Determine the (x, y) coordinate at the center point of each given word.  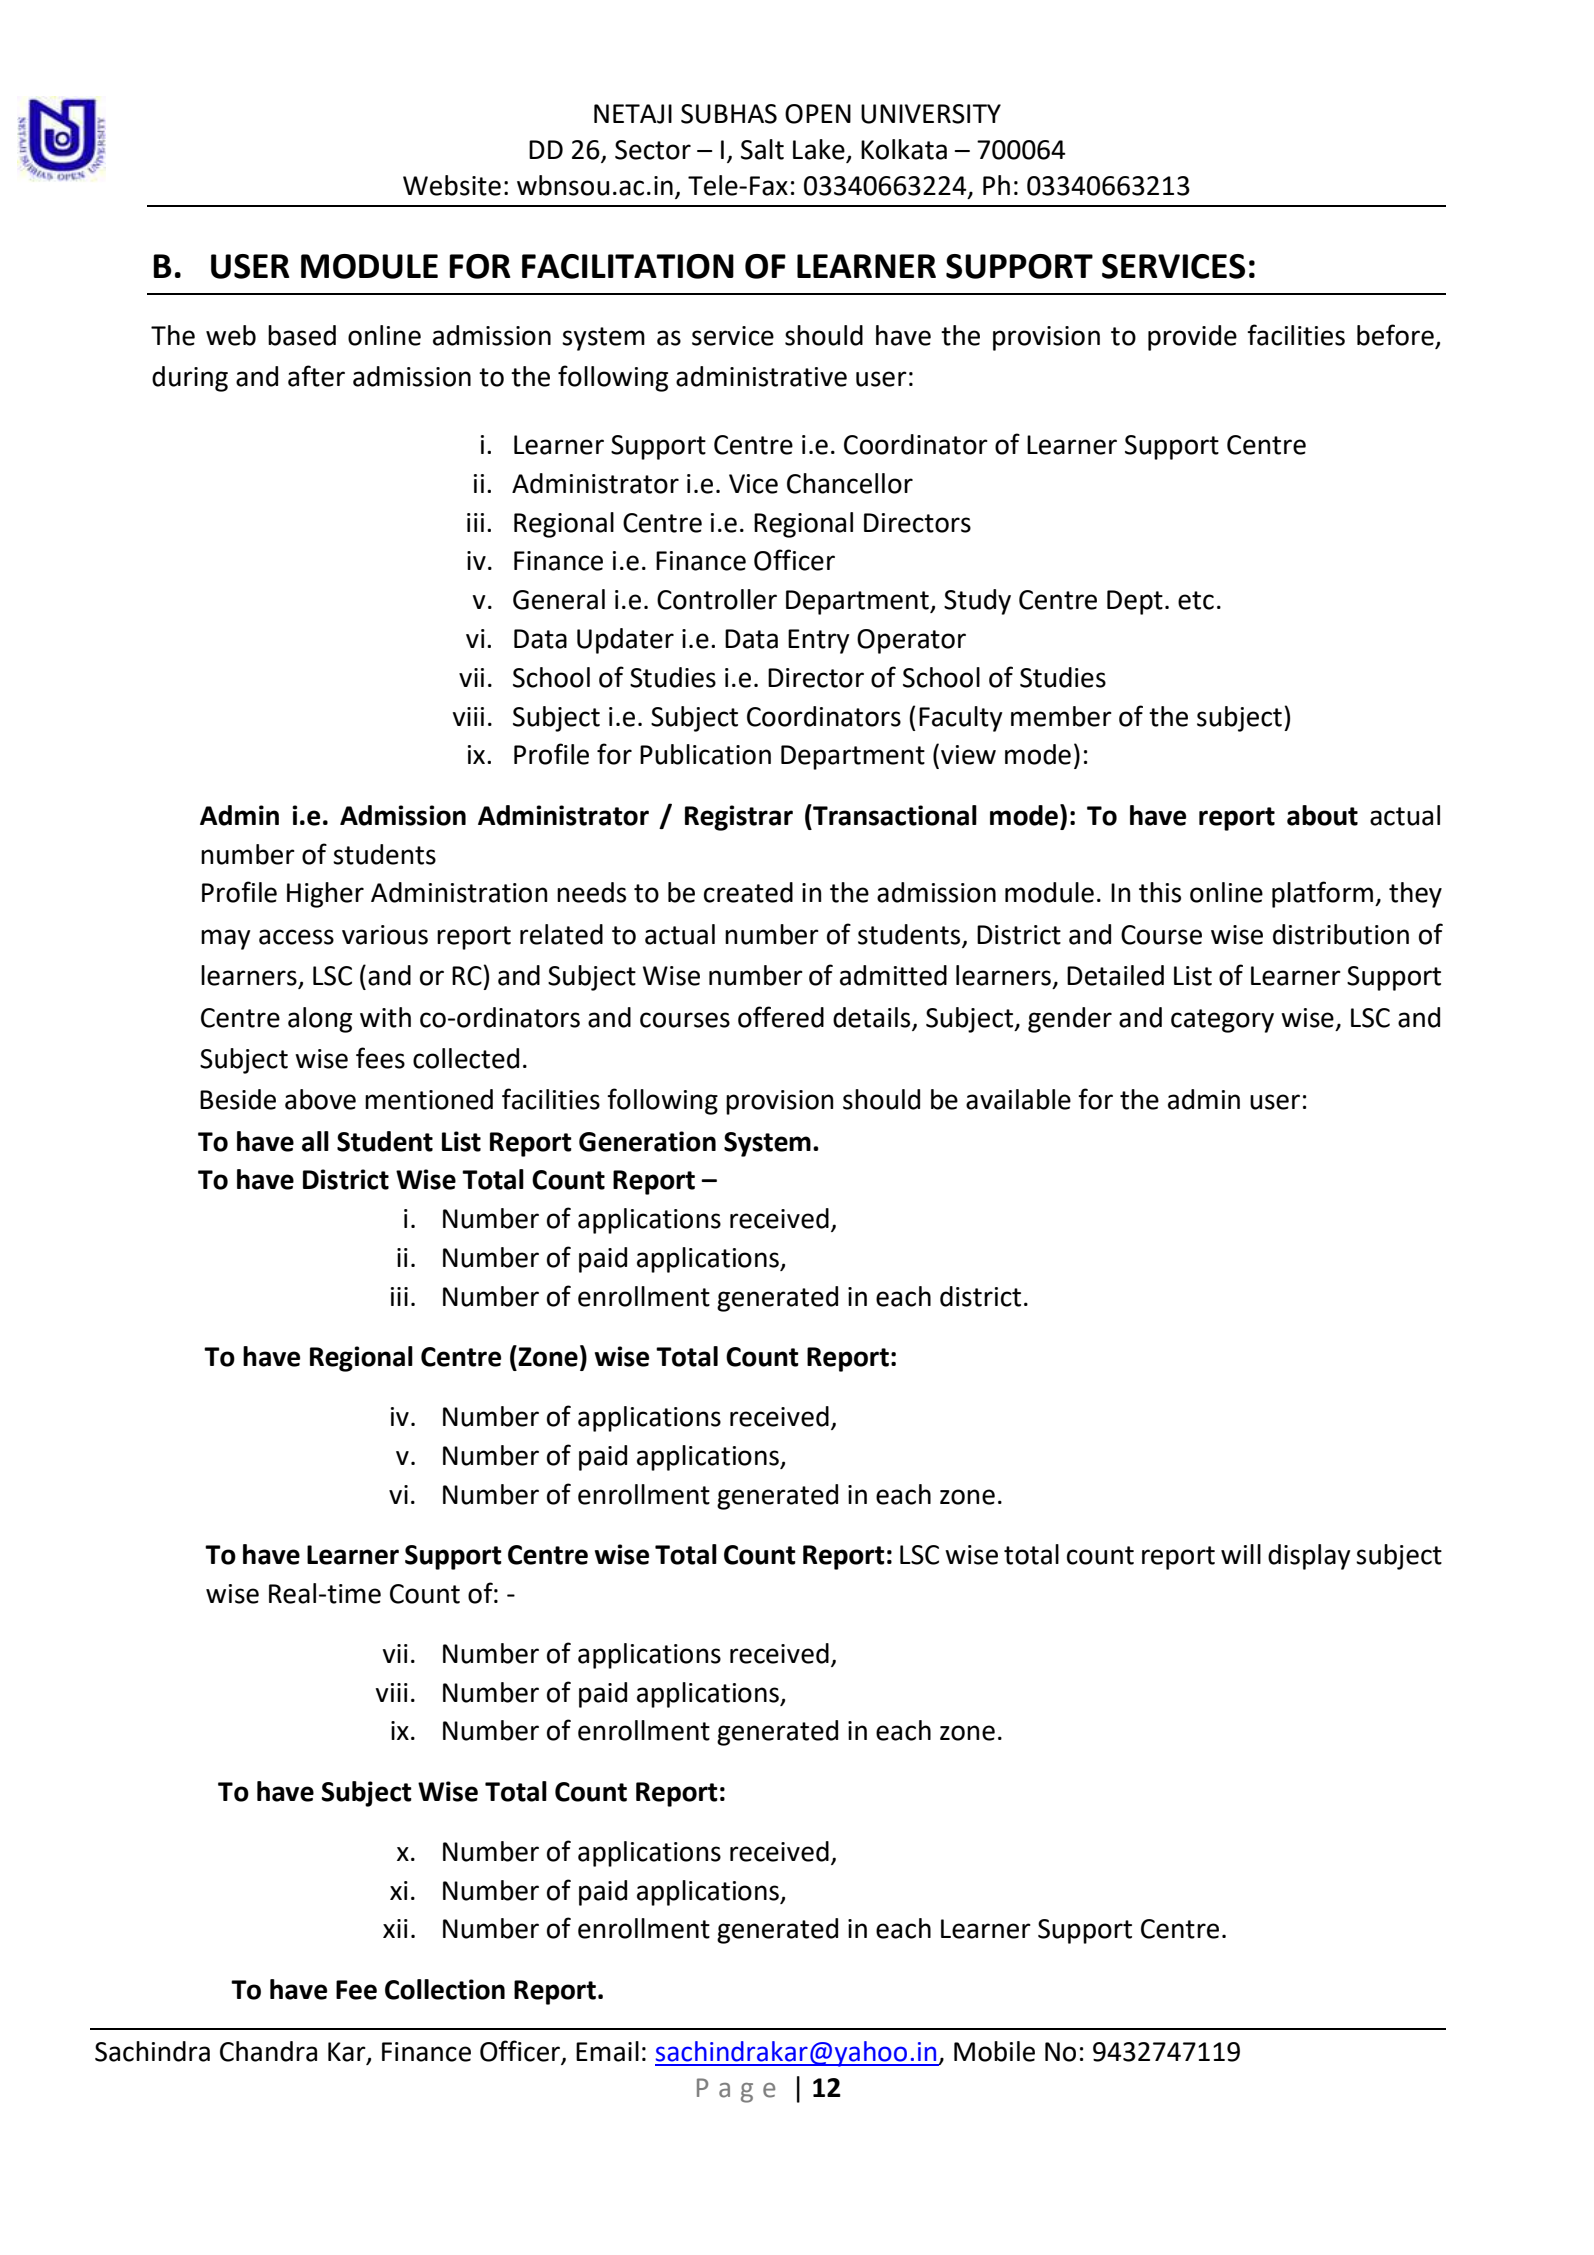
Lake (819, 149)
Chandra (268, 2051)
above (320, 1099)
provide (1192, 338)
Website (452, 185)
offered (781, 1017)
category (1222, 1021)
